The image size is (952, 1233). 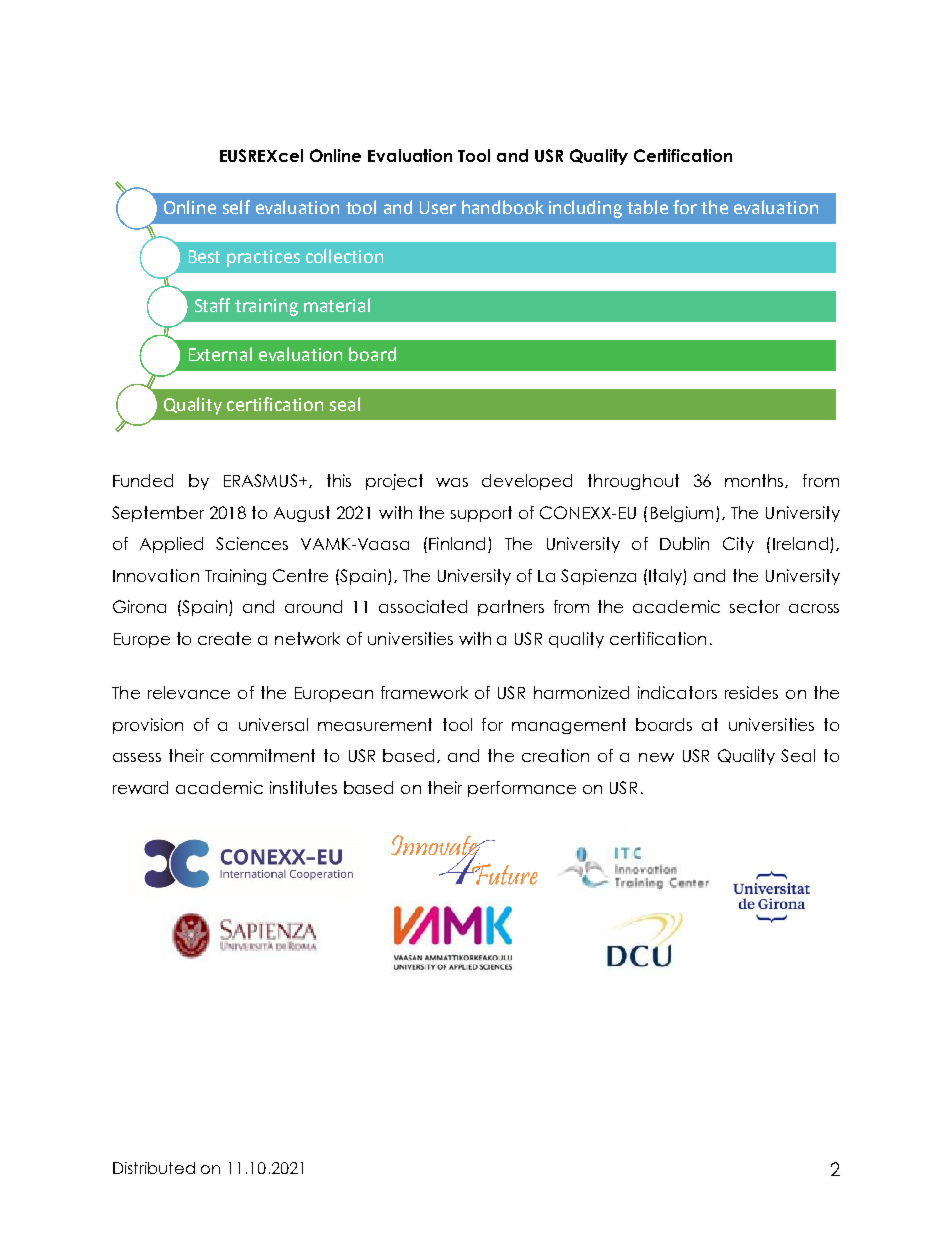 I want to click on Belgium, so click(x=682, y=514).
